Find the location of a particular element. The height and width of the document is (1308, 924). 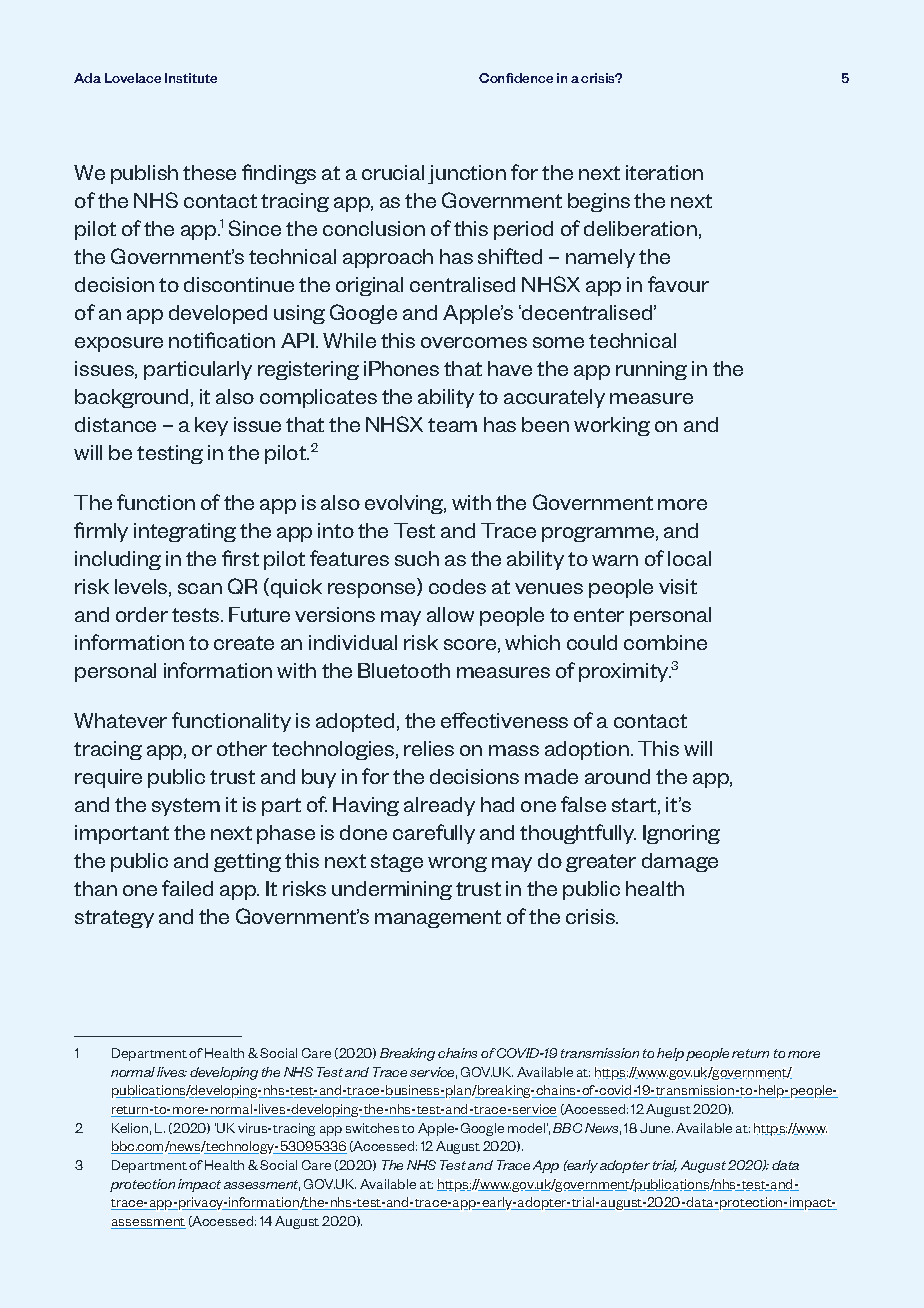

iteration is located at coordinates (664, 172).
